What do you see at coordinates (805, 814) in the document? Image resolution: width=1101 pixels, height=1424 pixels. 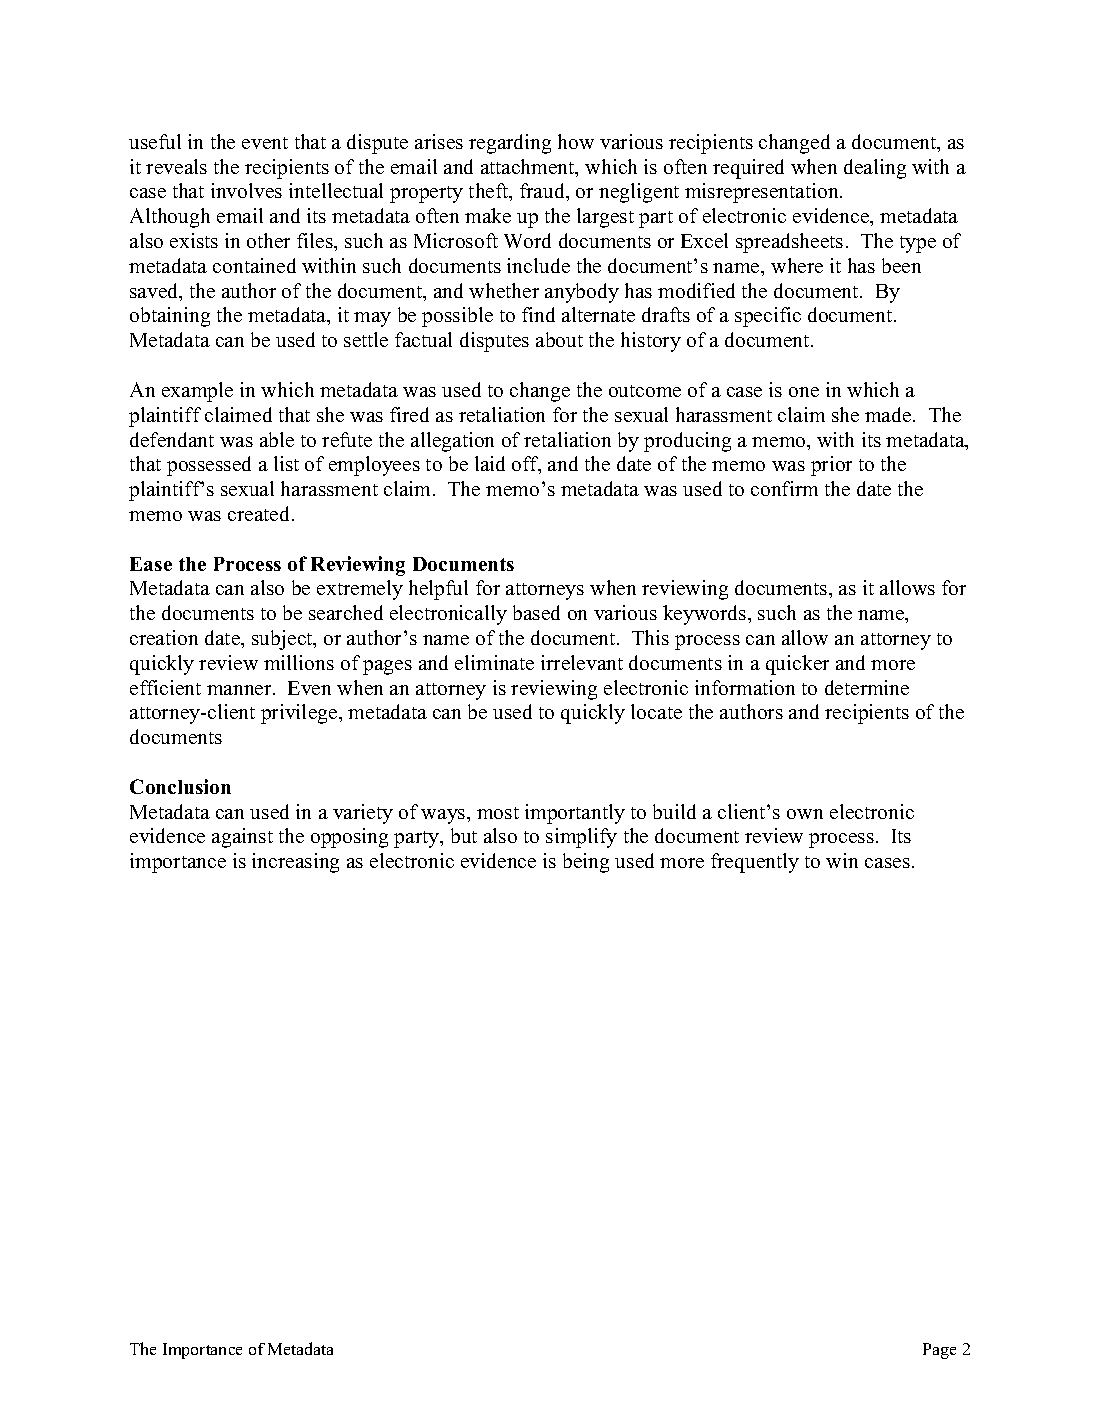 I see `own` at bounding box center [805, 814].
